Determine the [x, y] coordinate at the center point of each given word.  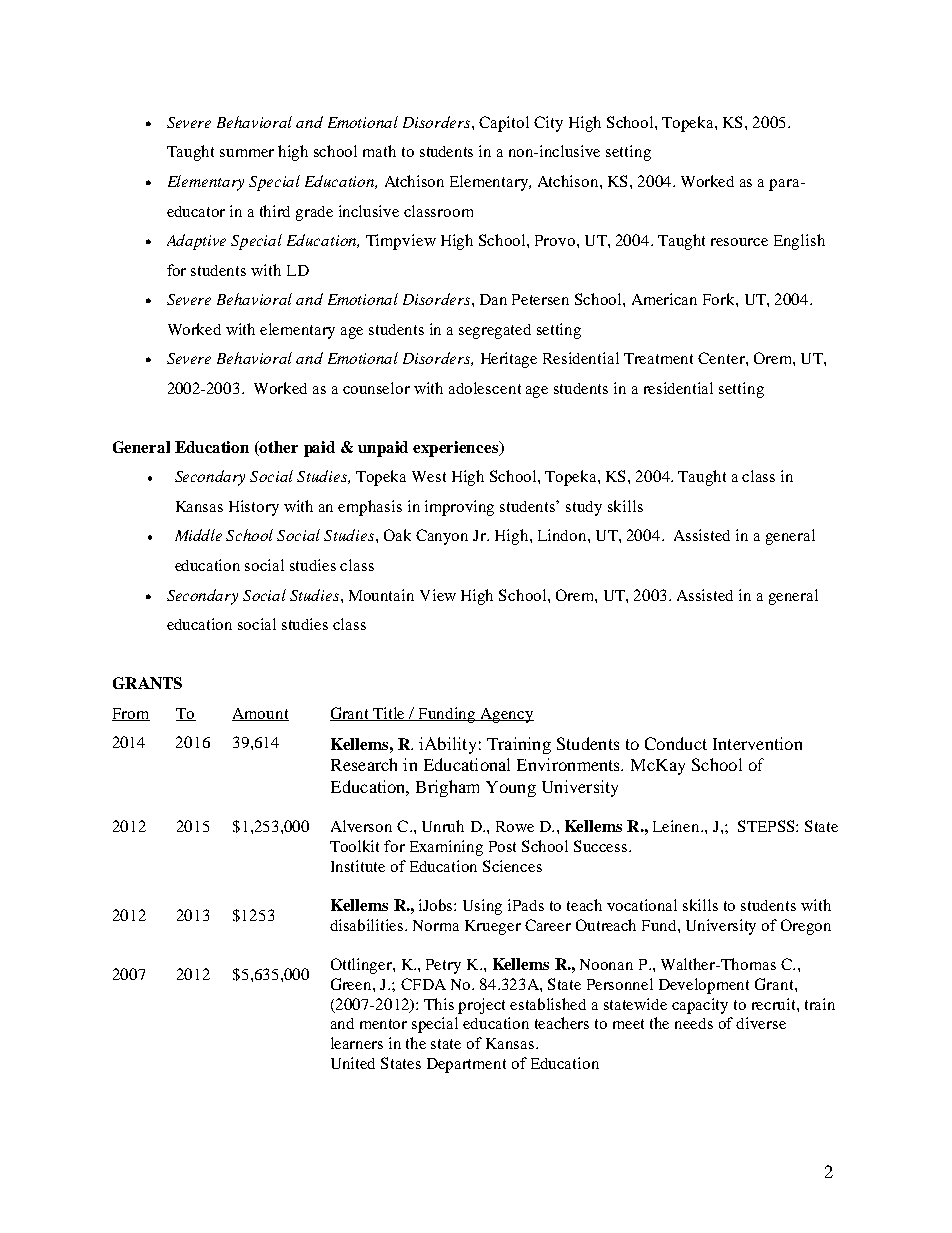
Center [722, 358]
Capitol [504, 124]
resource [739, 242]
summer [247, 153]
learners [357, 1043]
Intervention [757, 743]
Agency [506, 715]
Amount [260, 714]
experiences [457, 449]
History [254, 508]
